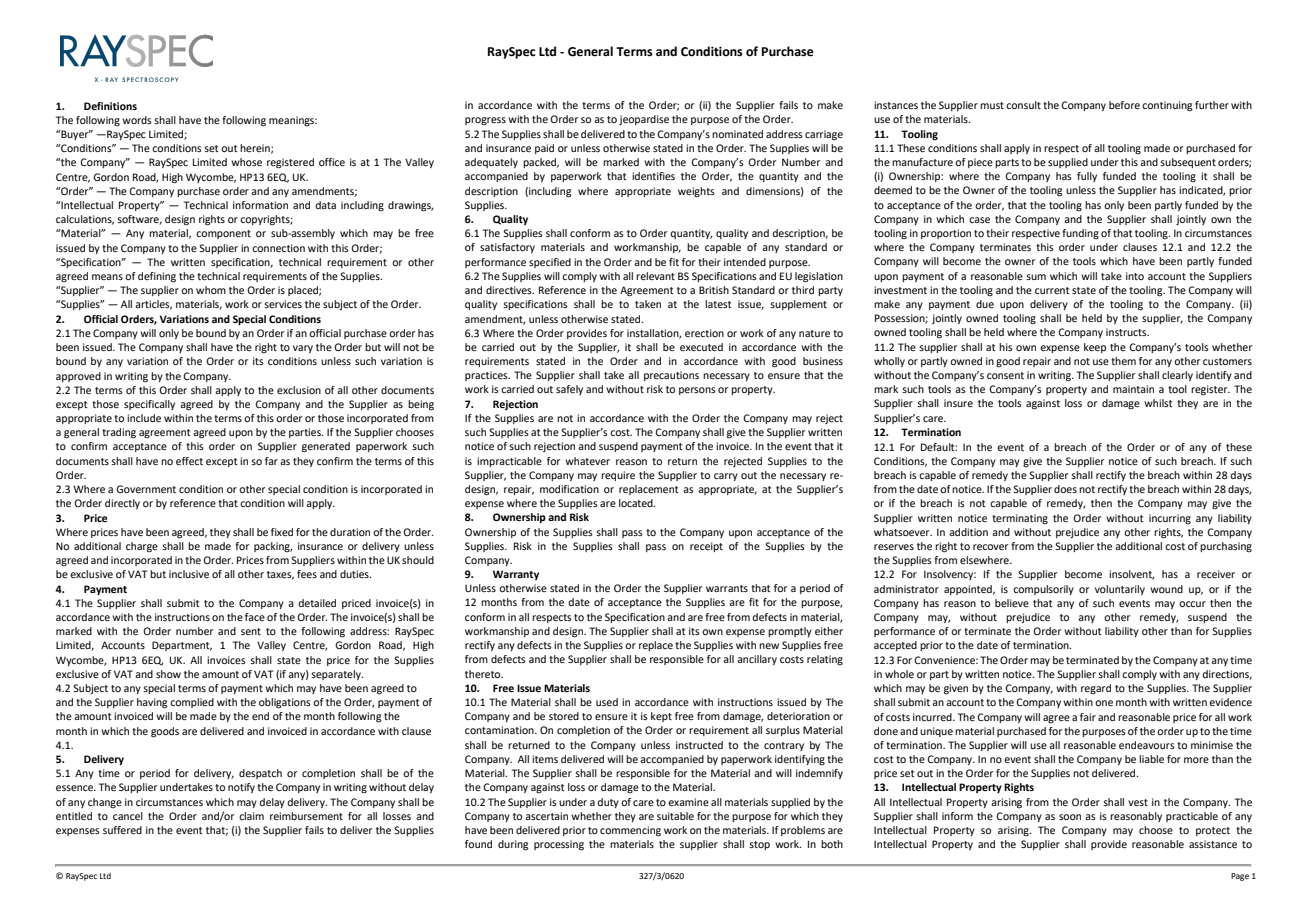 The width and height of the screenshot is (1308, 924). Describe the element at coordinates (671, 376) in the screenshot. I see `precautions` at that location.
